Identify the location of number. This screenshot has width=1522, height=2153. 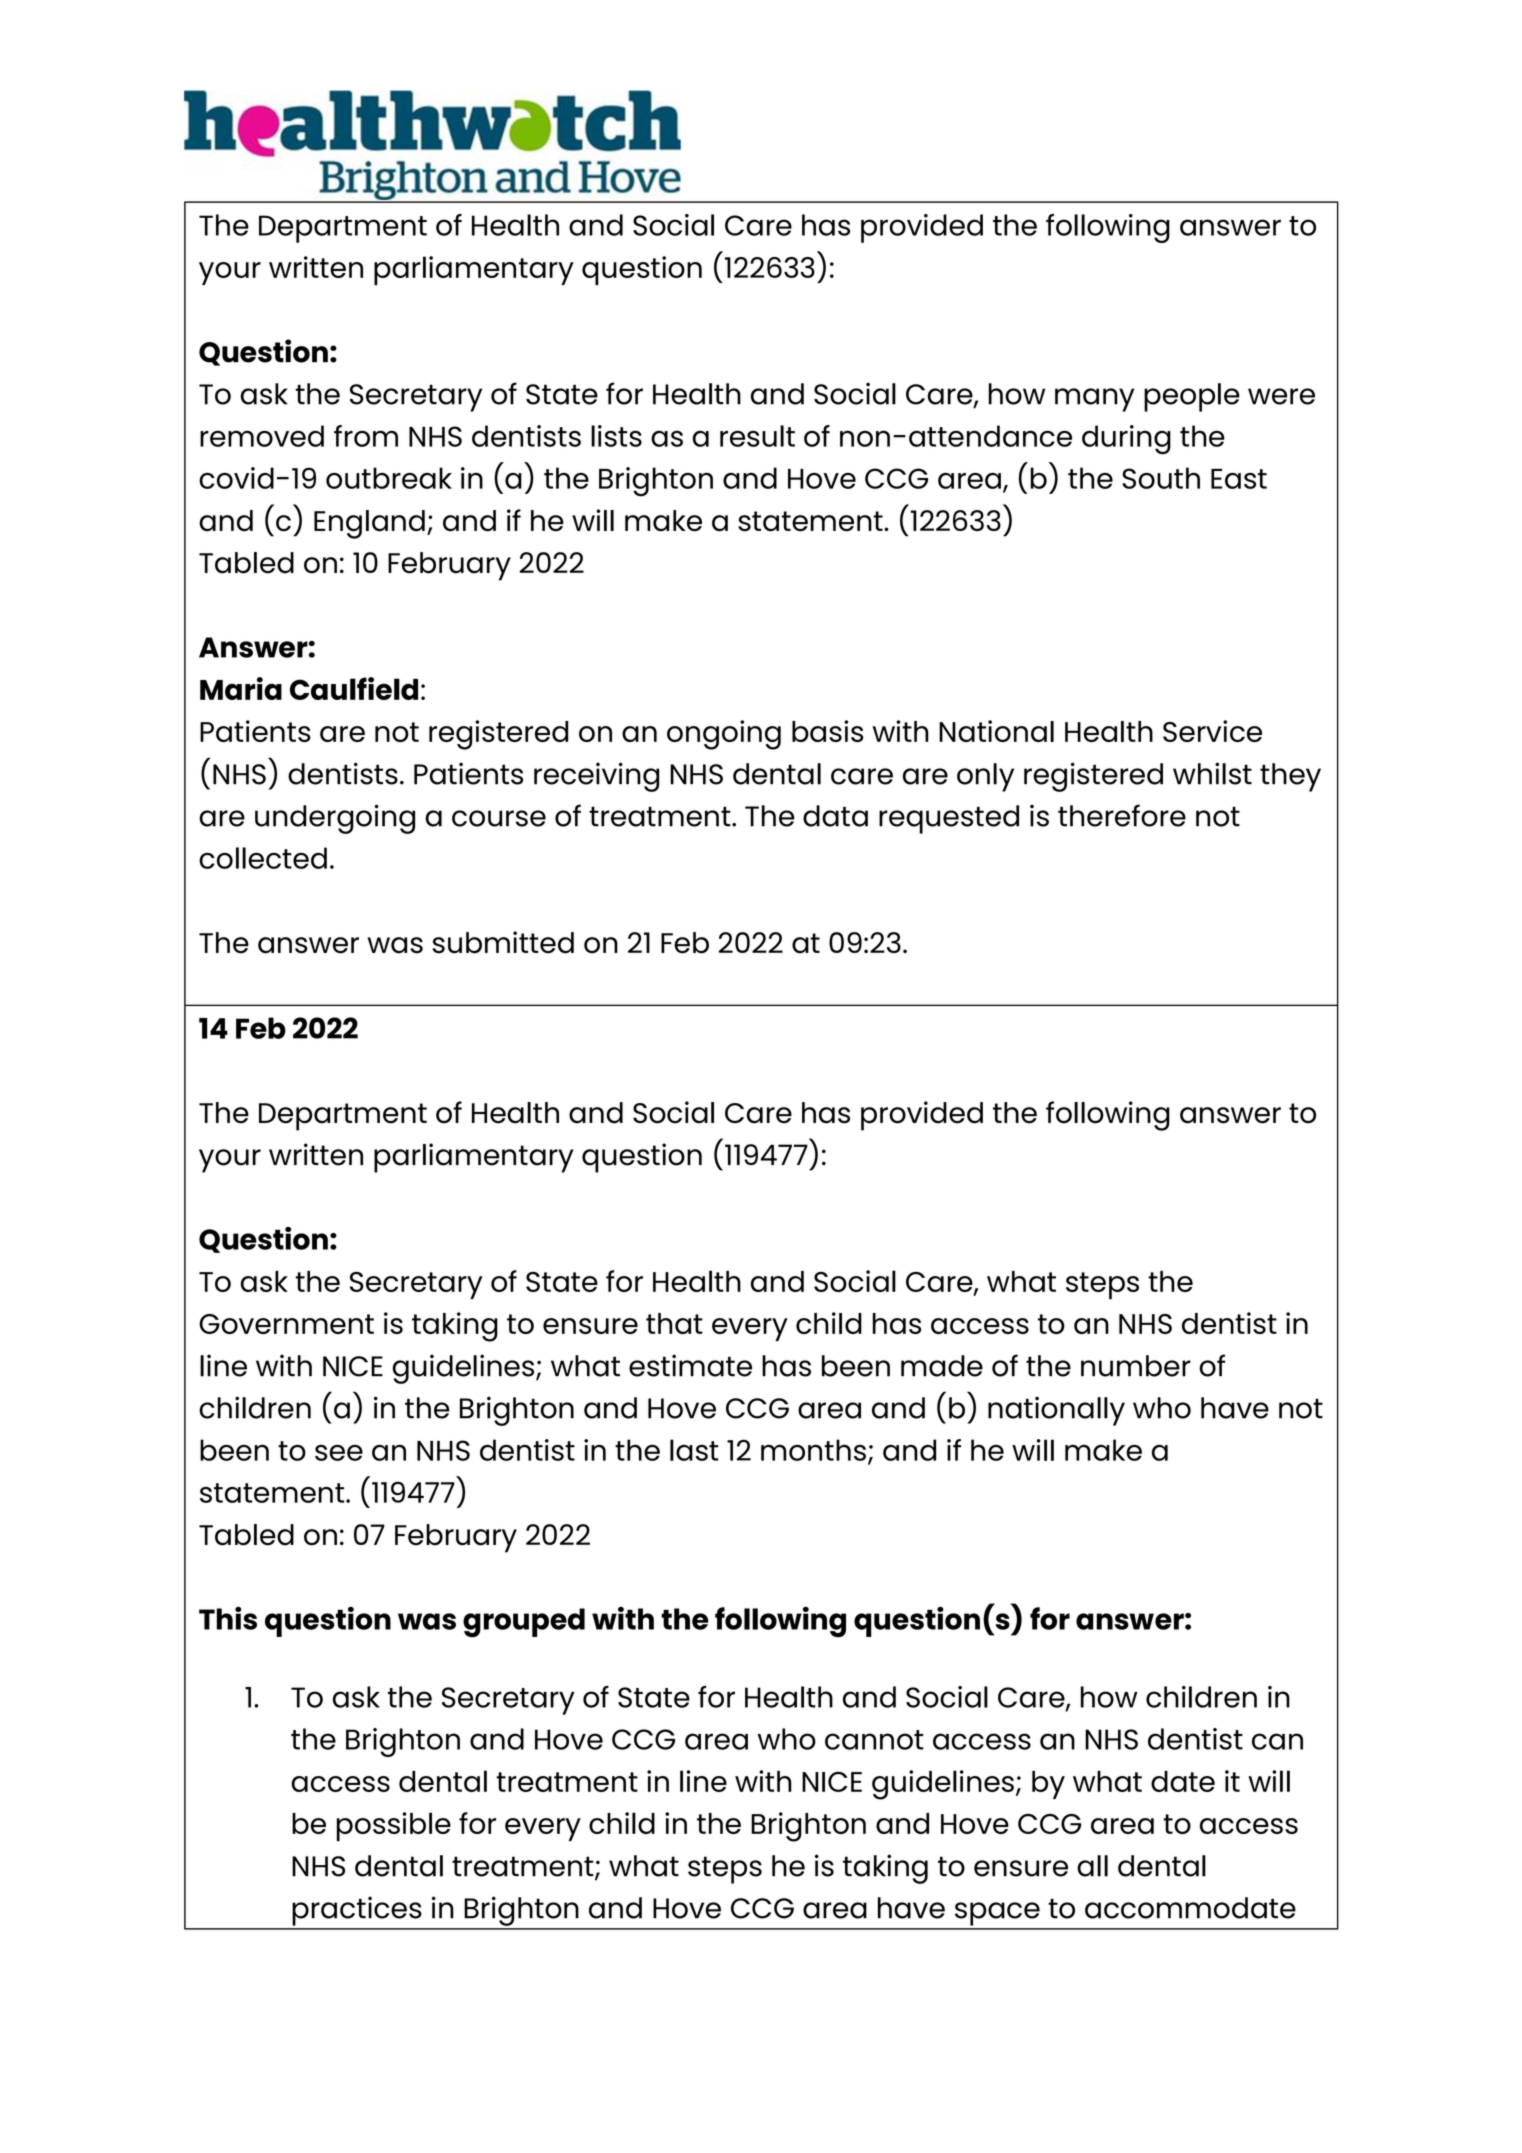
(1136, 1366).
